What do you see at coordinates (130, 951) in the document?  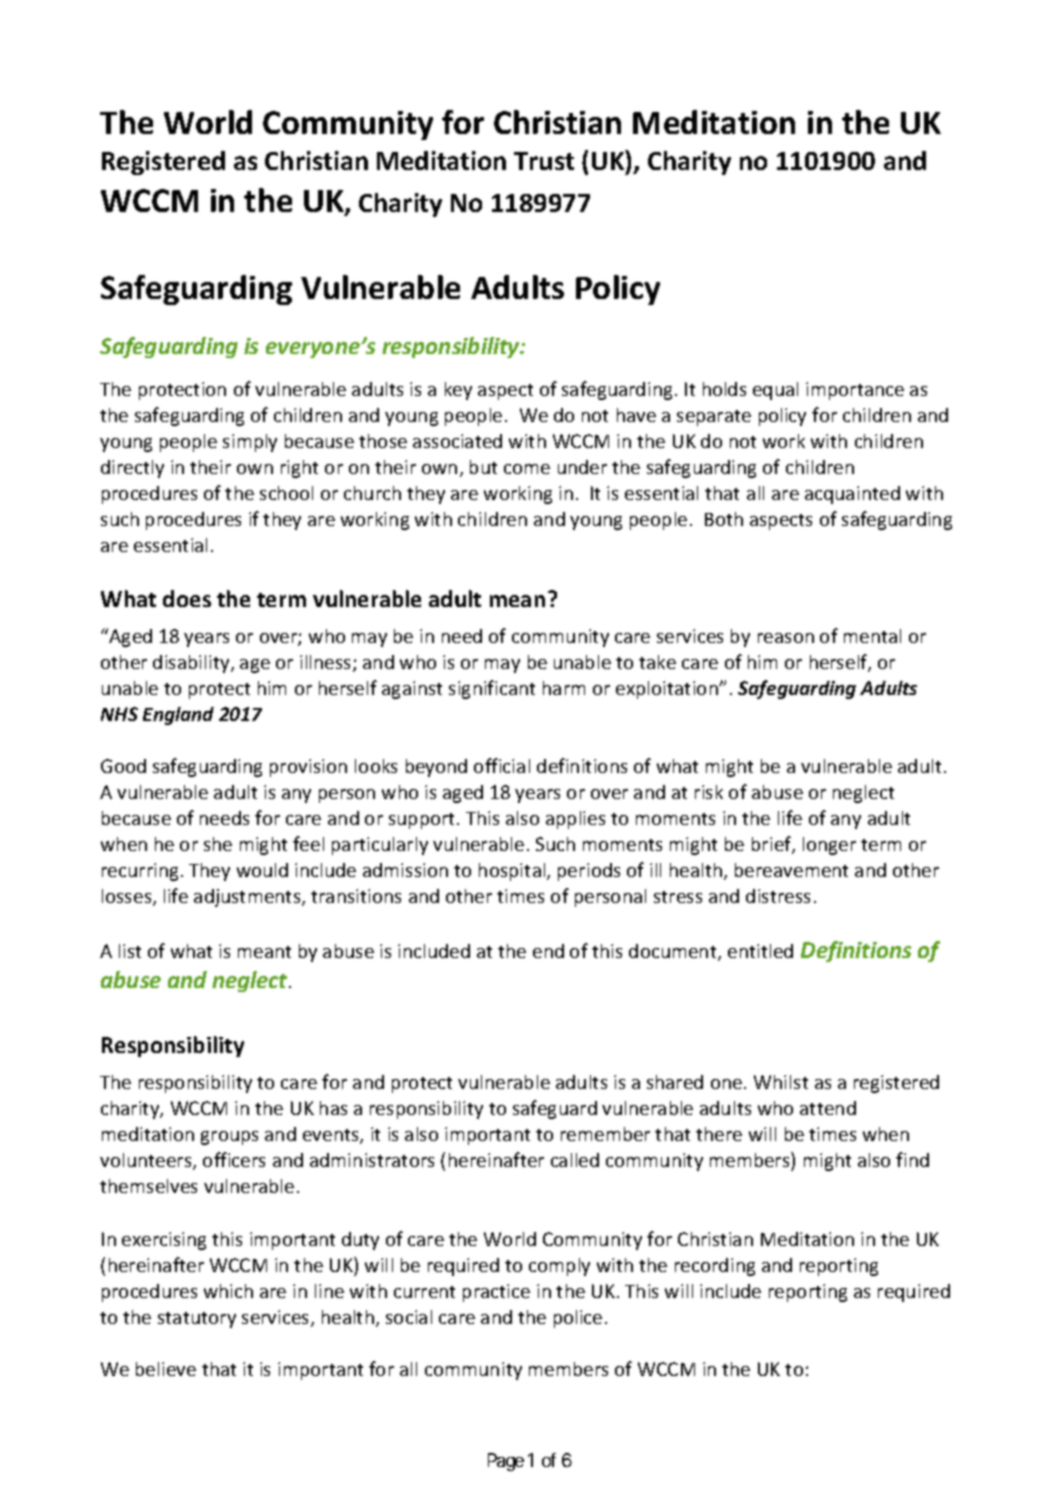 I see `list` at bounding box center [130, 951].
